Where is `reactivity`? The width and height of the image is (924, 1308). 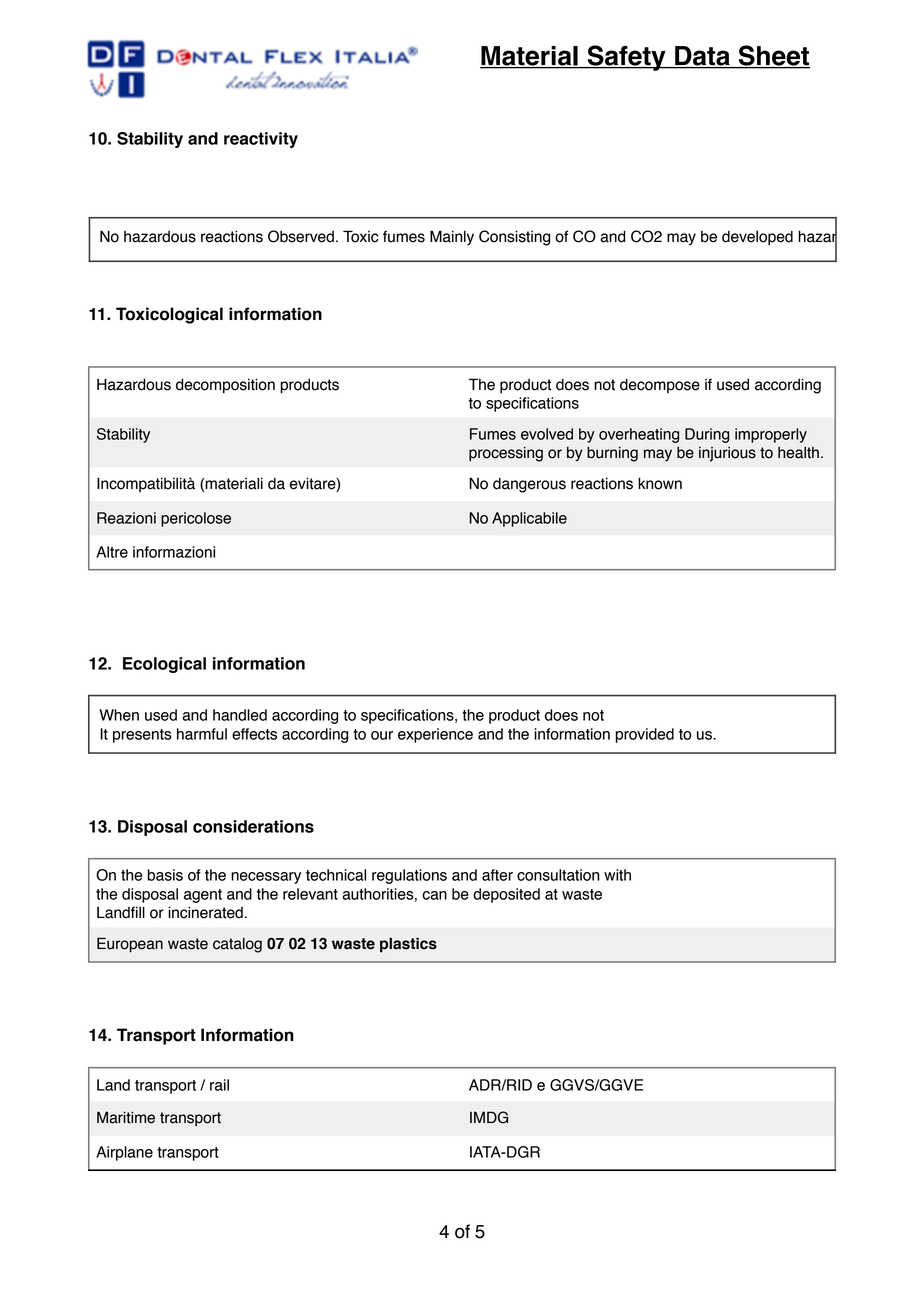
reactivity is located at coordinates (261, 140).
